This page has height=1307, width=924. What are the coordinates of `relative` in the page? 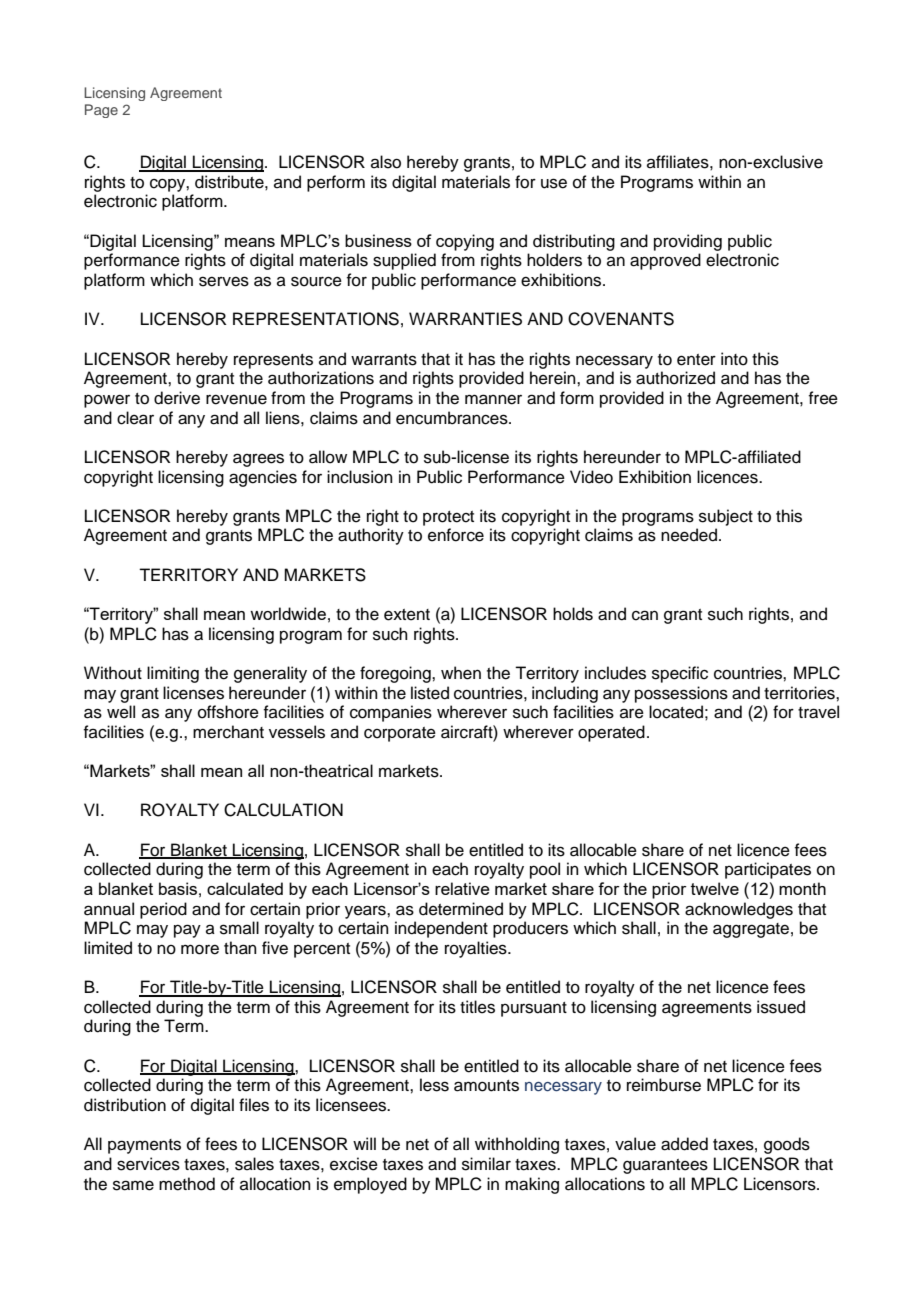 It's located at (462, 888).
